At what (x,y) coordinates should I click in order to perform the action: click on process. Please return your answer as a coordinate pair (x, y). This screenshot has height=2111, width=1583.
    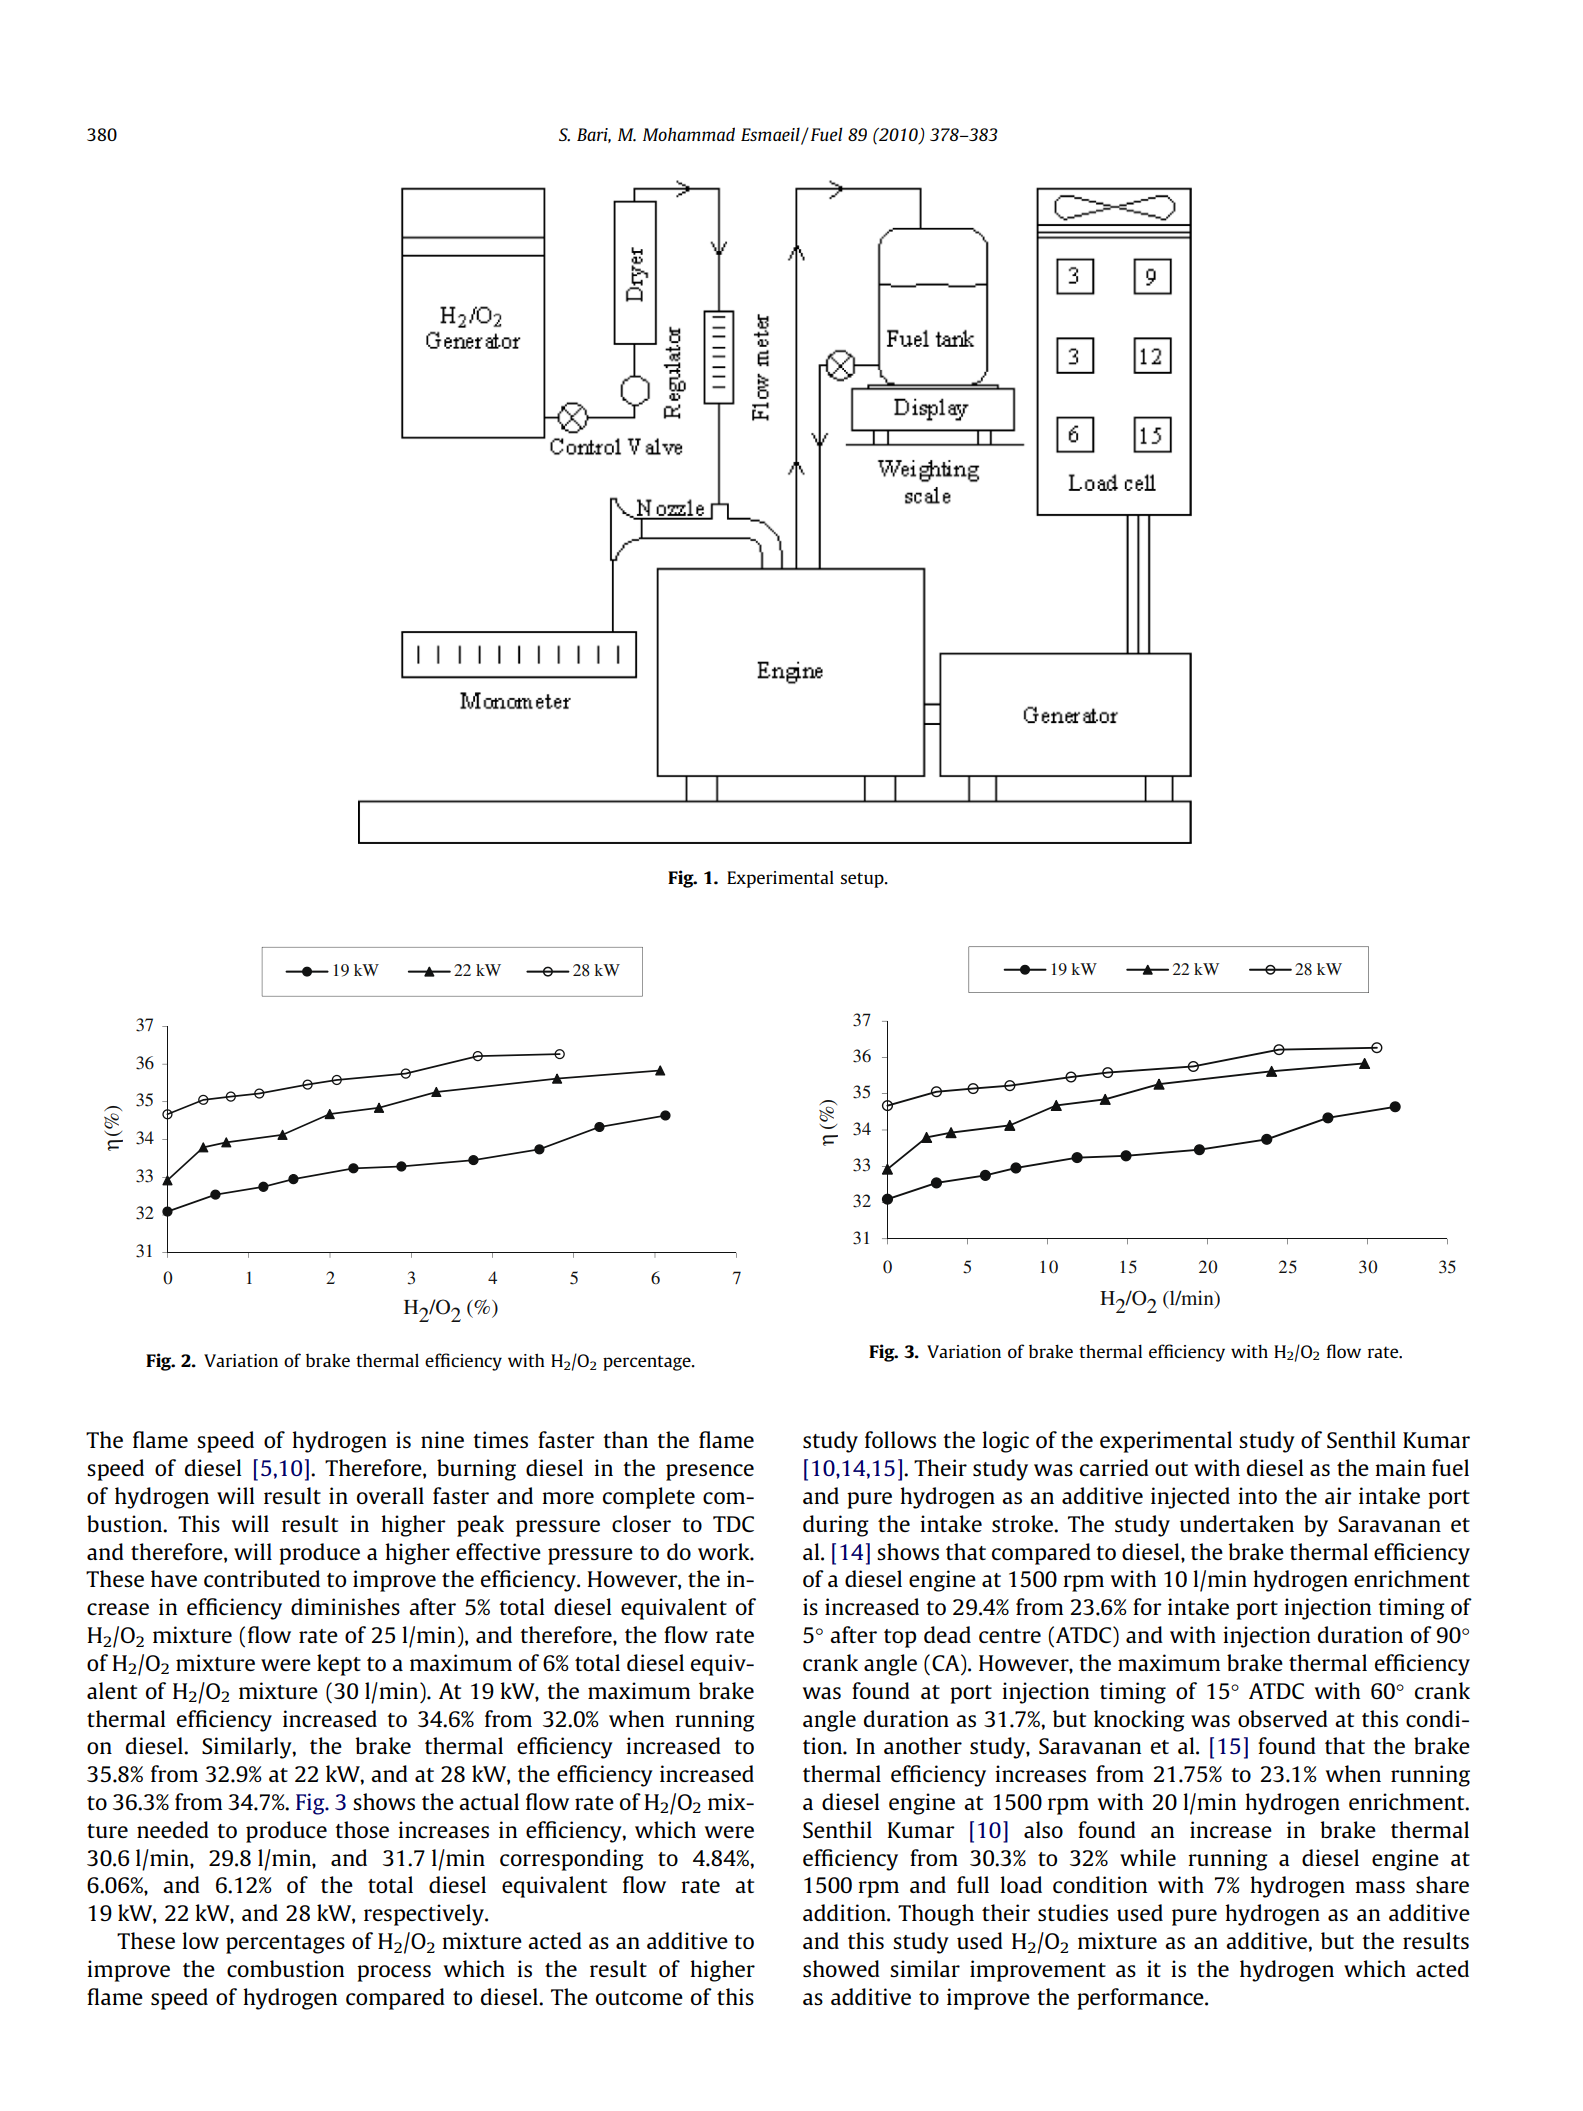
    Looking at the image, I should click on (394, 1973).
